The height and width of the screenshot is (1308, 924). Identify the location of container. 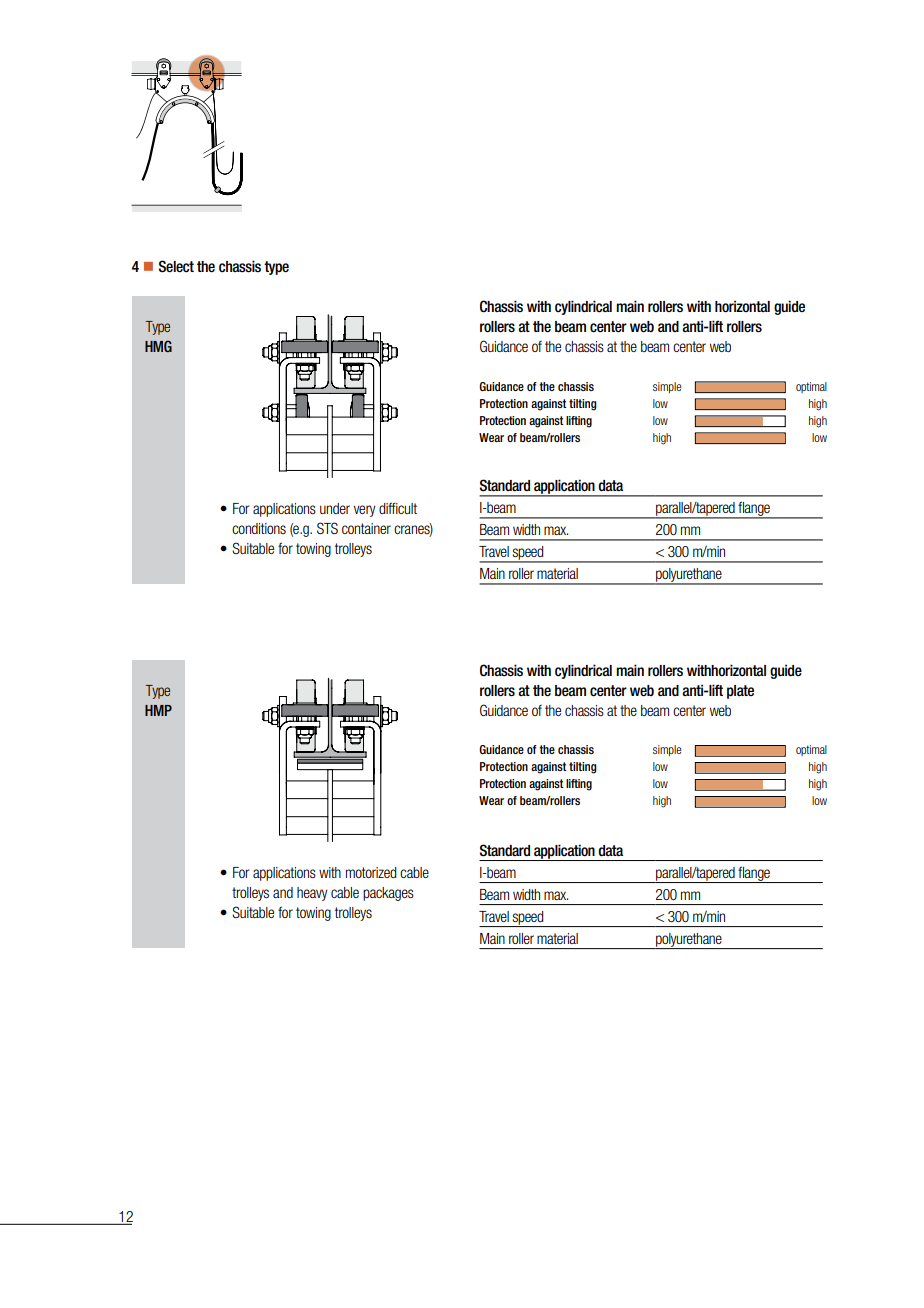
(366, 528).
